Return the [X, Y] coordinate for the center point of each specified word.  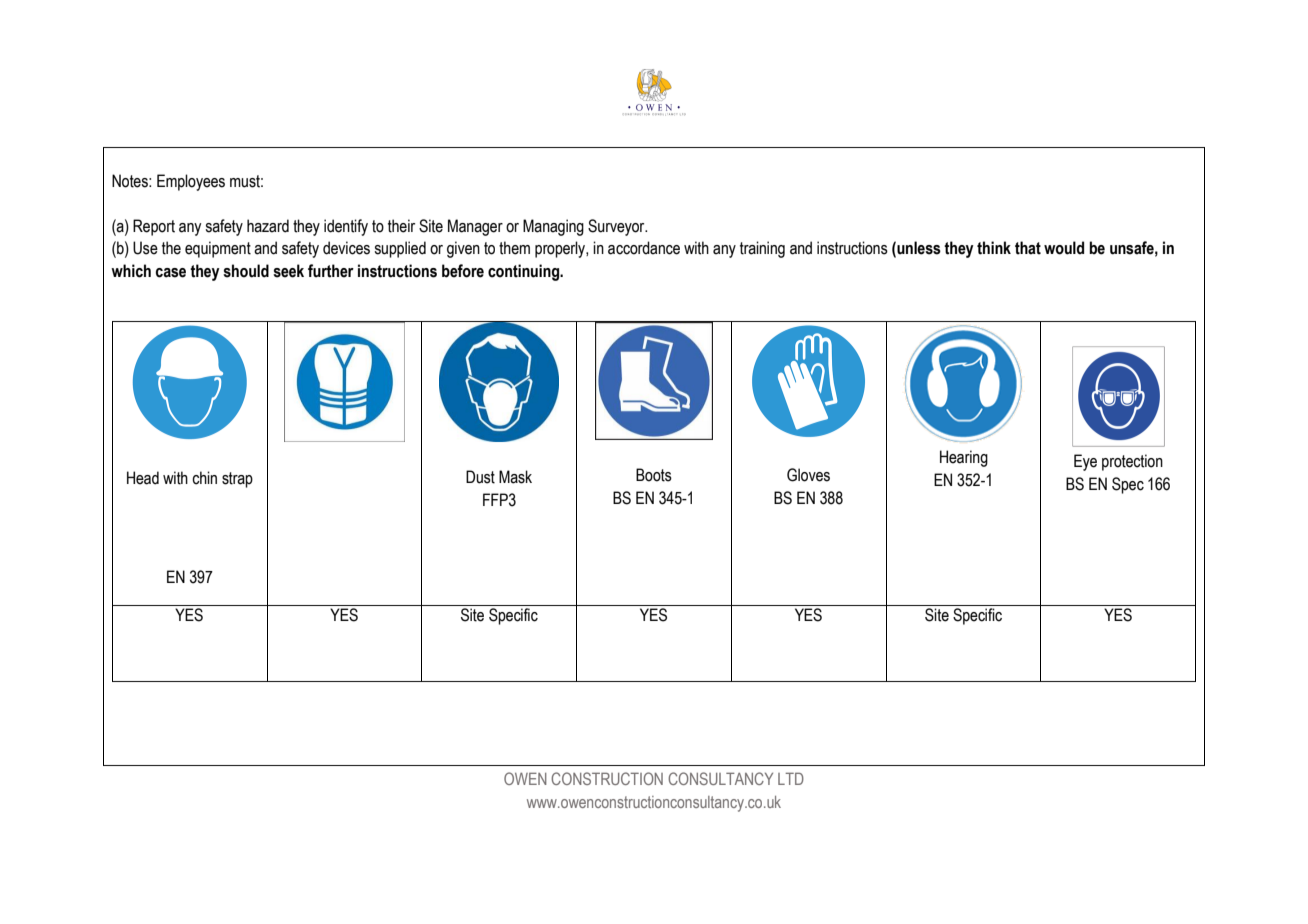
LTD [791, 778]
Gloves [808, 475]
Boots [654, 475]
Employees [191, 182]
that [1028, 248]
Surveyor [617, 227]
